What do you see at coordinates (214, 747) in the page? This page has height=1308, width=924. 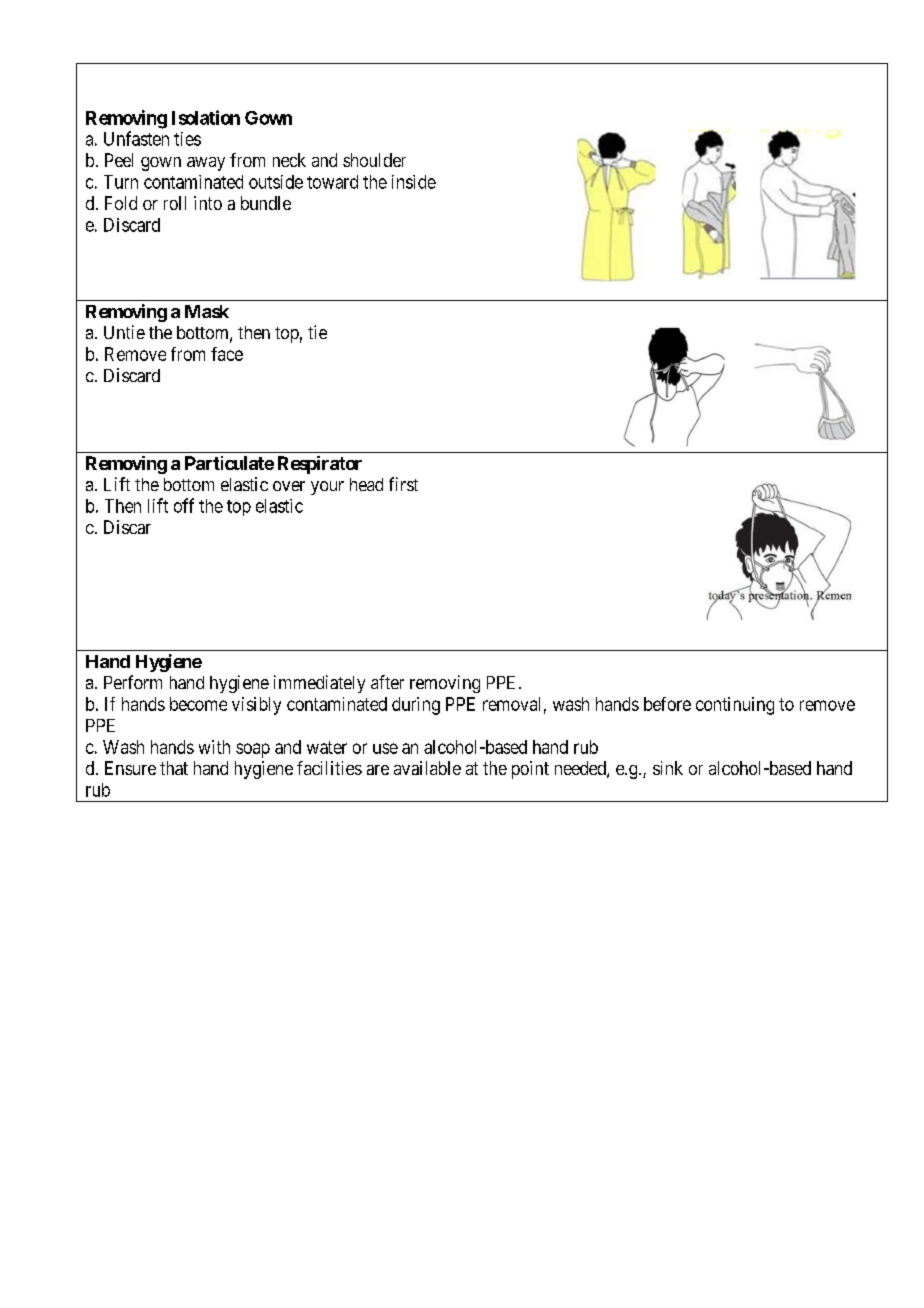 I see `with` at bounding box center [214, 747].
